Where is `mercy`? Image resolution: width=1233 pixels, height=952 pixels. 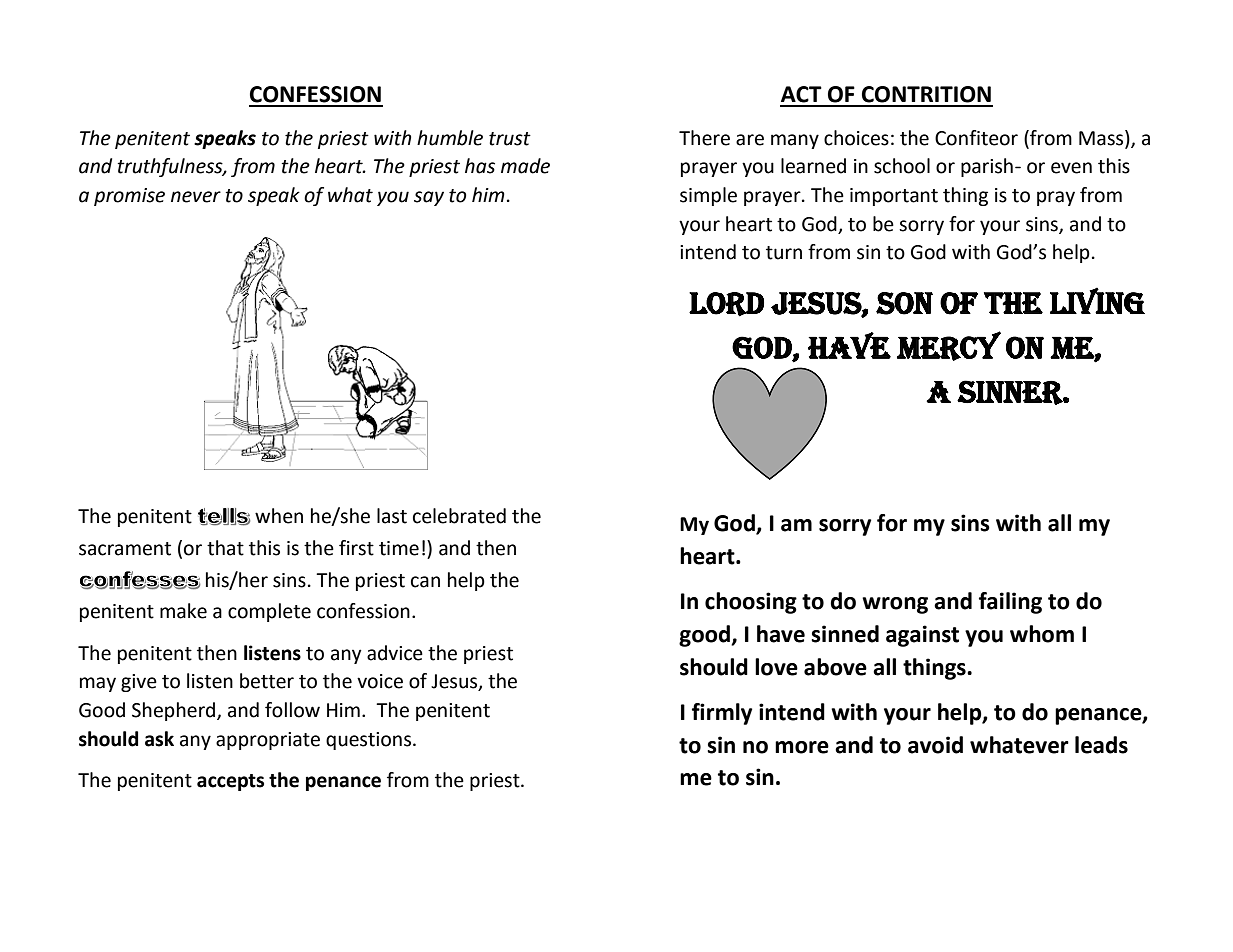 mercy is located at coordinates (949, 346).
